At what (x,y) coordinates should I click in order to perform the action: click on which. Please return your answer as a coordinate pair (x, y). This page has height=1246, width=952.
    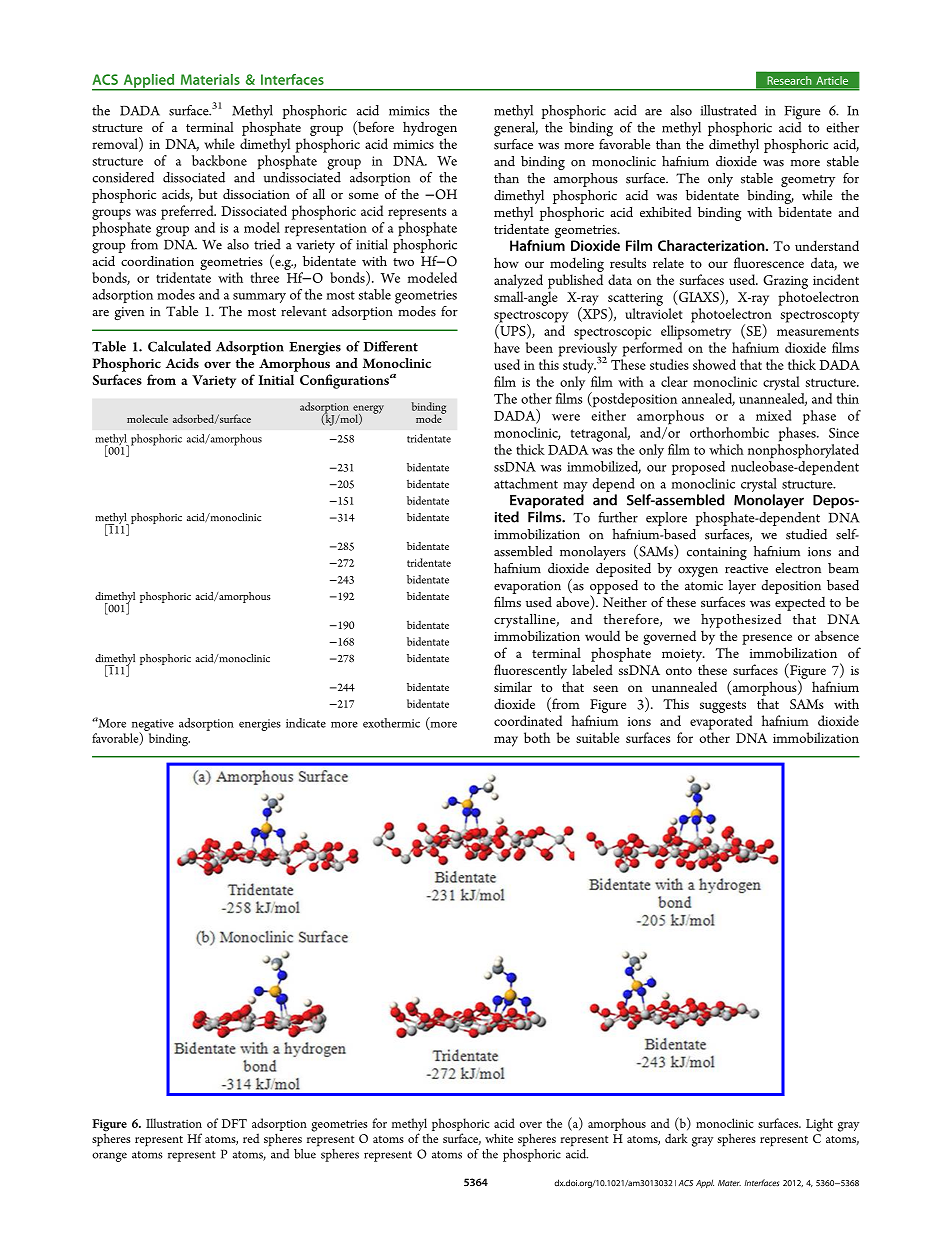
    Looking at the image, I should click on (726, 449).
